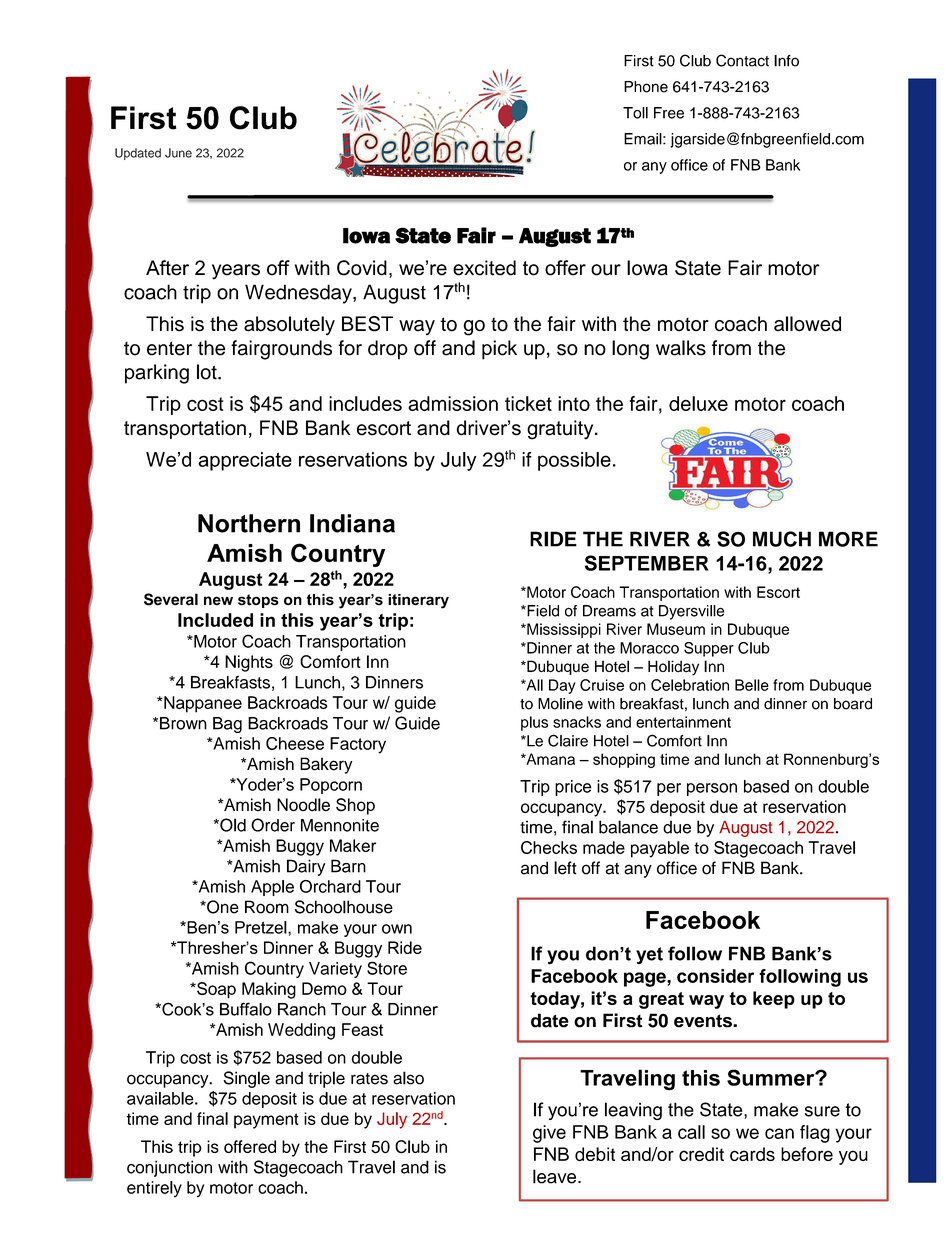 This screenshot has width=952, height=1233. I want to click on Info, so click(786, 61).
